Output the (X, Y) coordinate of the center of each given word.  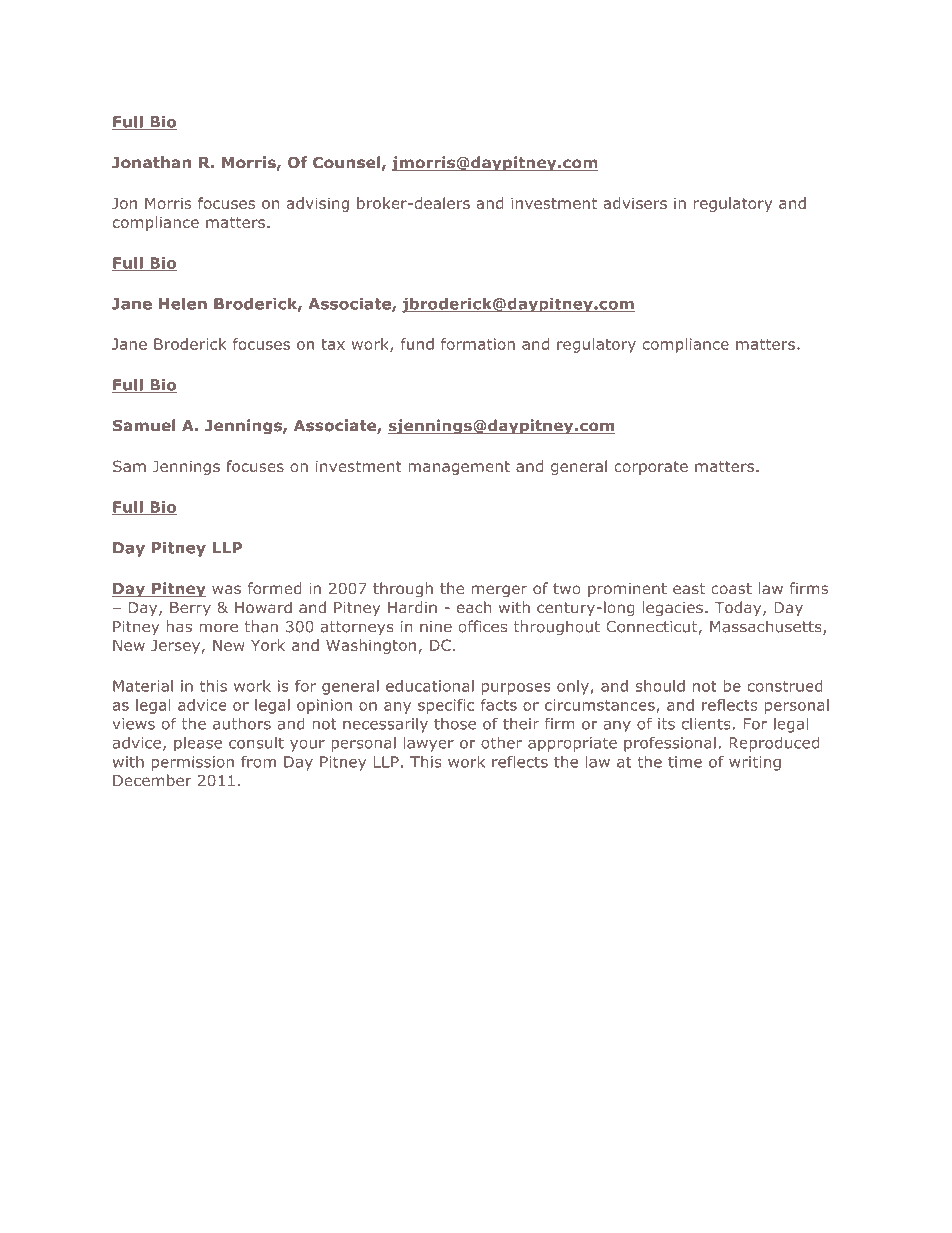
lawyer (429, 744)
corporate (651, 468)
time (685, 762)
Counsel (346, 162)
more (218, 628)
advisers (635, 203)
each (474, 607)
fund (417, 344)
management (459, 468)
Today (739, 608)
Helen (183, 304)
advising (318, 204)
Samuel (144, 425)
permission (193, 763)
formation (478, 344)
